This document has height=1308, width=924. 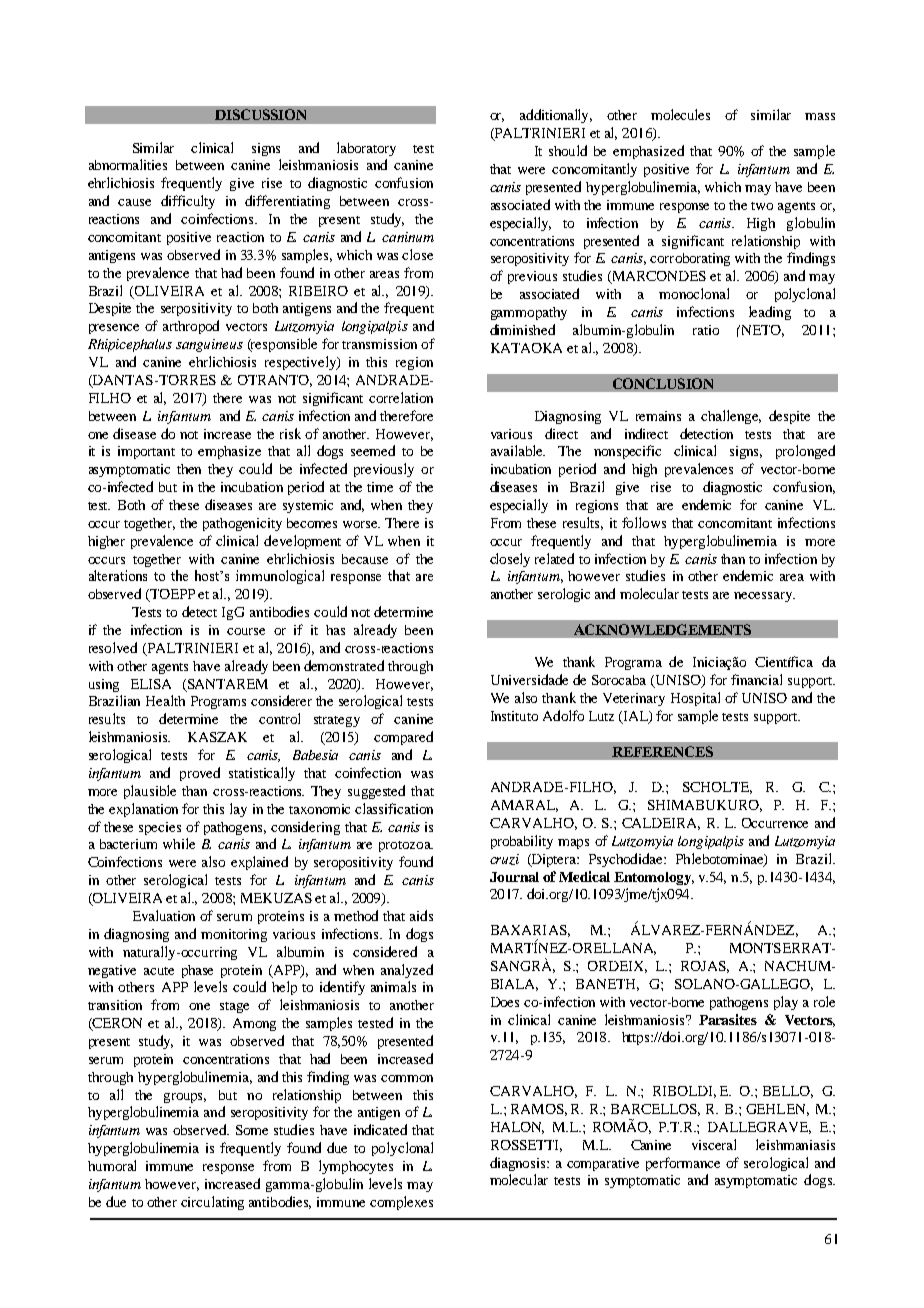 What do you see at coordinates (128, 164) in the document?
I see `abnormalities` at bounding box center [128, 164].
